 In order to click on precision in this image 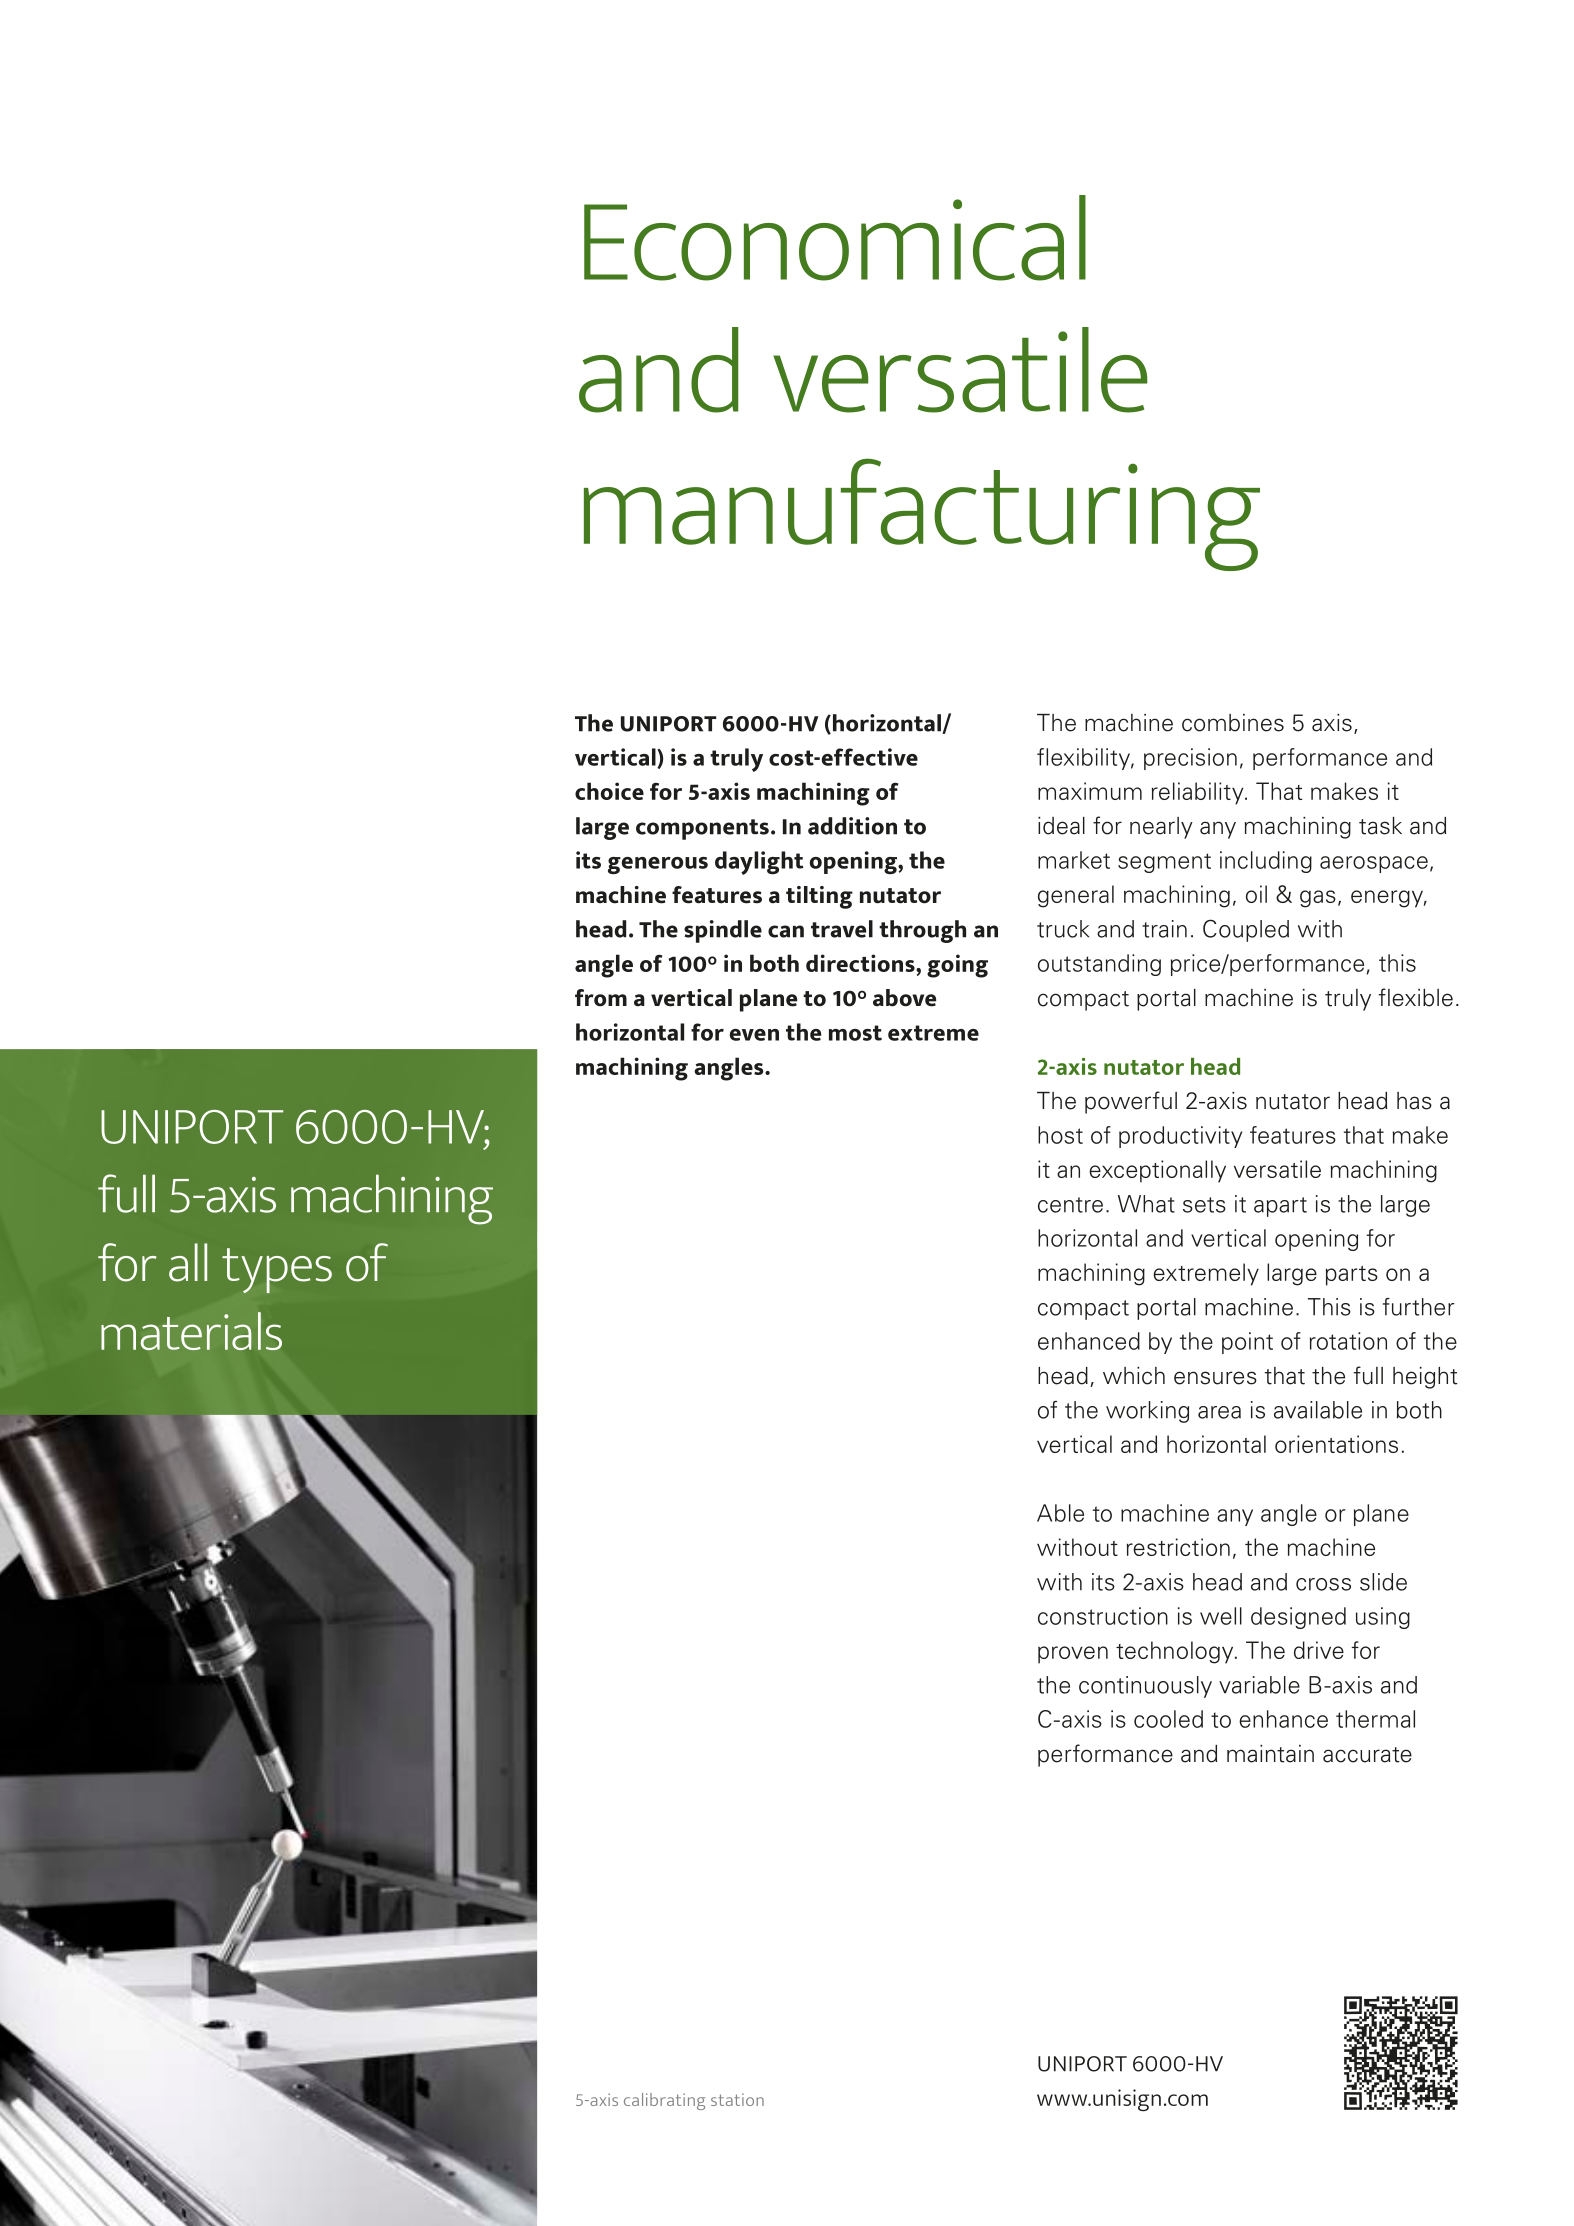, I will do `click(1190, 759)`.
